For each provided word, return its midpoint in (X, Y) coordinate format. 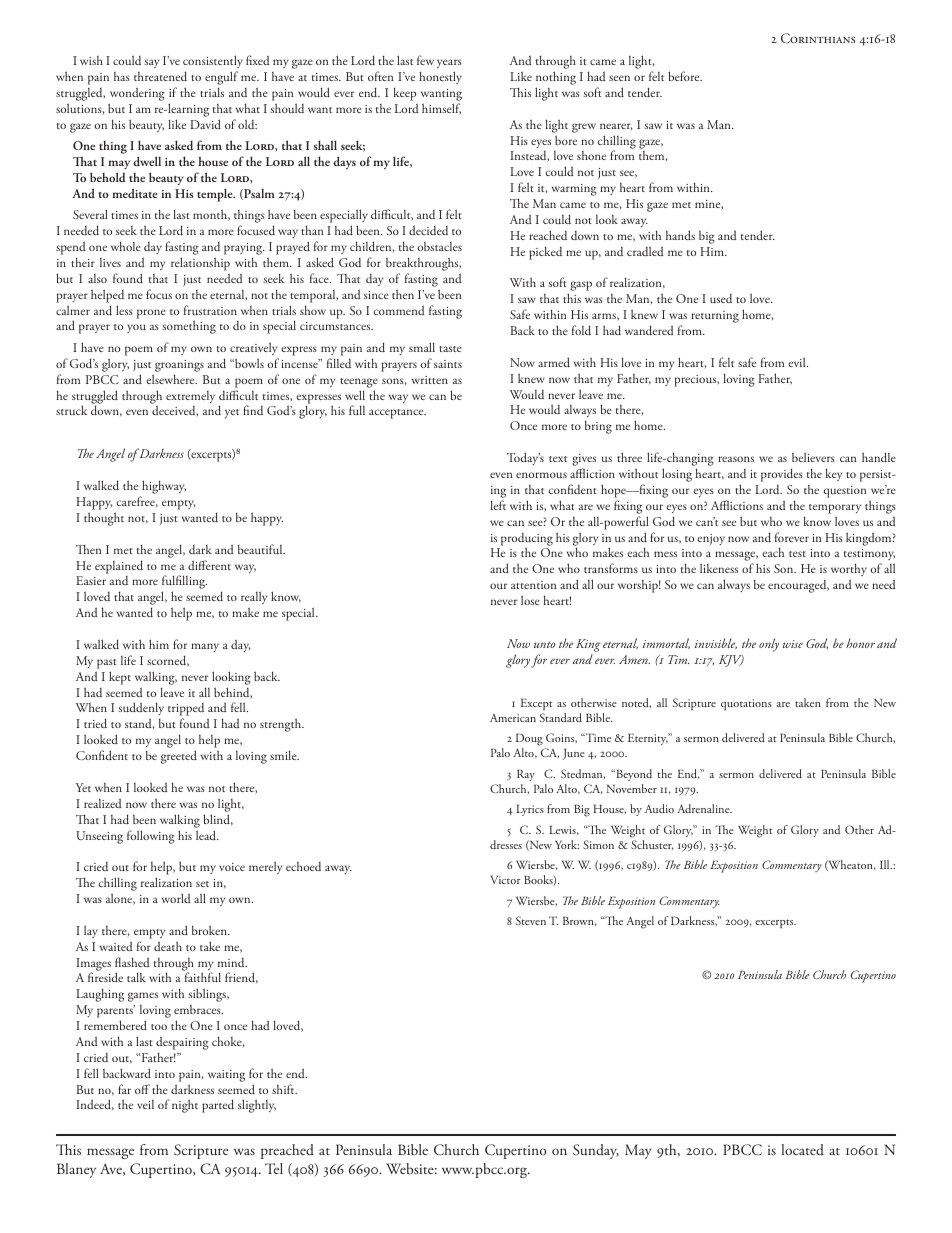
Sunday (596, 1151)
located (802, 1149)
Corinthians (818, 38)
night (185, 1106)
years (449, 63)
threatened (160, 76)
